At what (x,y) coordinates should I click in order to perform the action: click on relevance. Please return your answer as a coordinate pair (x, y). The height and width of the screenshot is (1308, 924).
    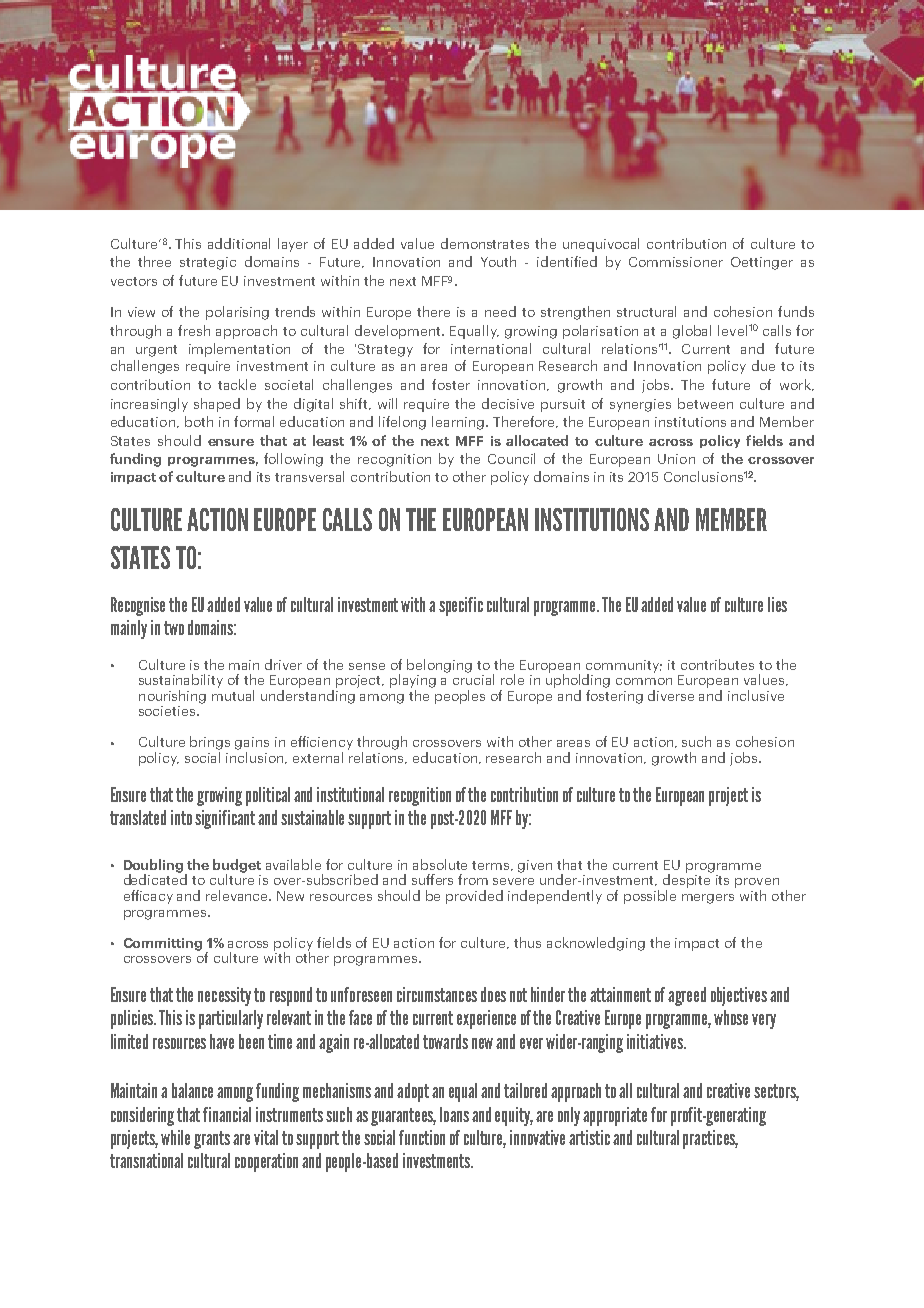
    Looking at the image, I should click on (238, 895).
